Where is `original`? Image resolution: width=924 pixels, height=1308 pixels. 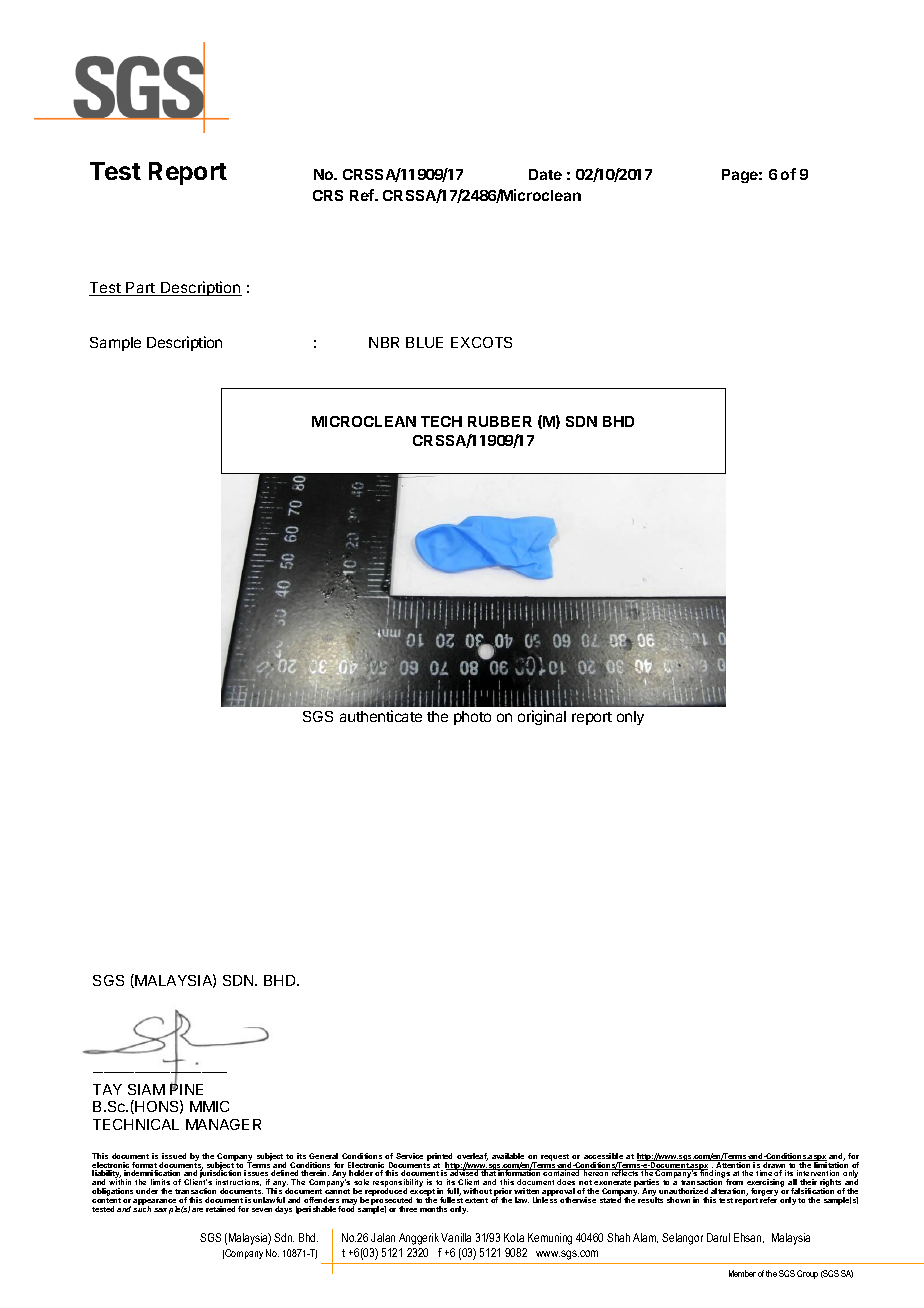 original is located at coordinates (542, 717).
